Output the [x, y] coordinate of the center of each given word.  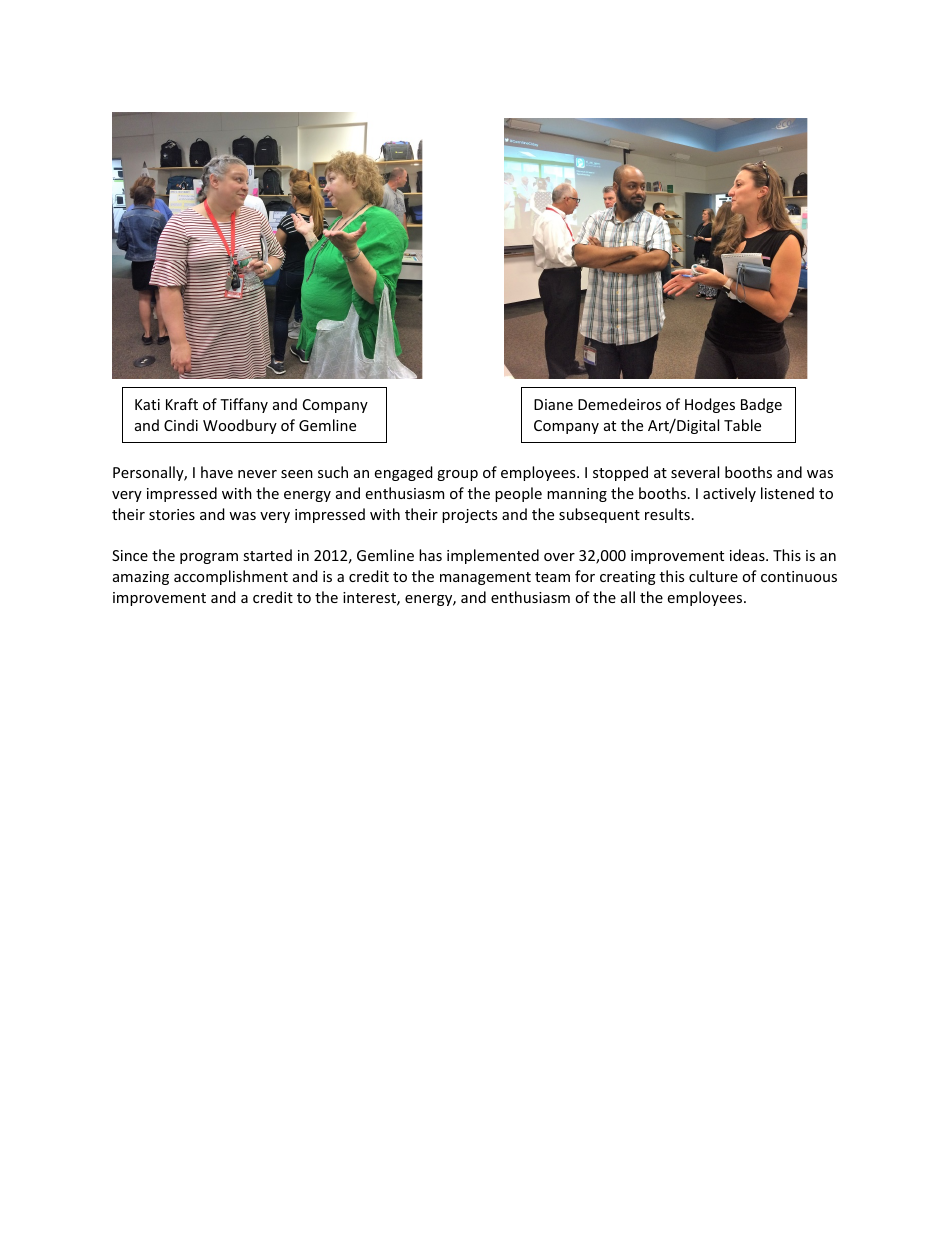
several [695, 472]
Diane [553, 404]
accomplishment [231, 577]
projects [469, 516]
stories [172, 514]
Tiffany [244, 405]
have [217, 472]
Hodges [710, 405]
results [667, 514]
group [457, 475]
